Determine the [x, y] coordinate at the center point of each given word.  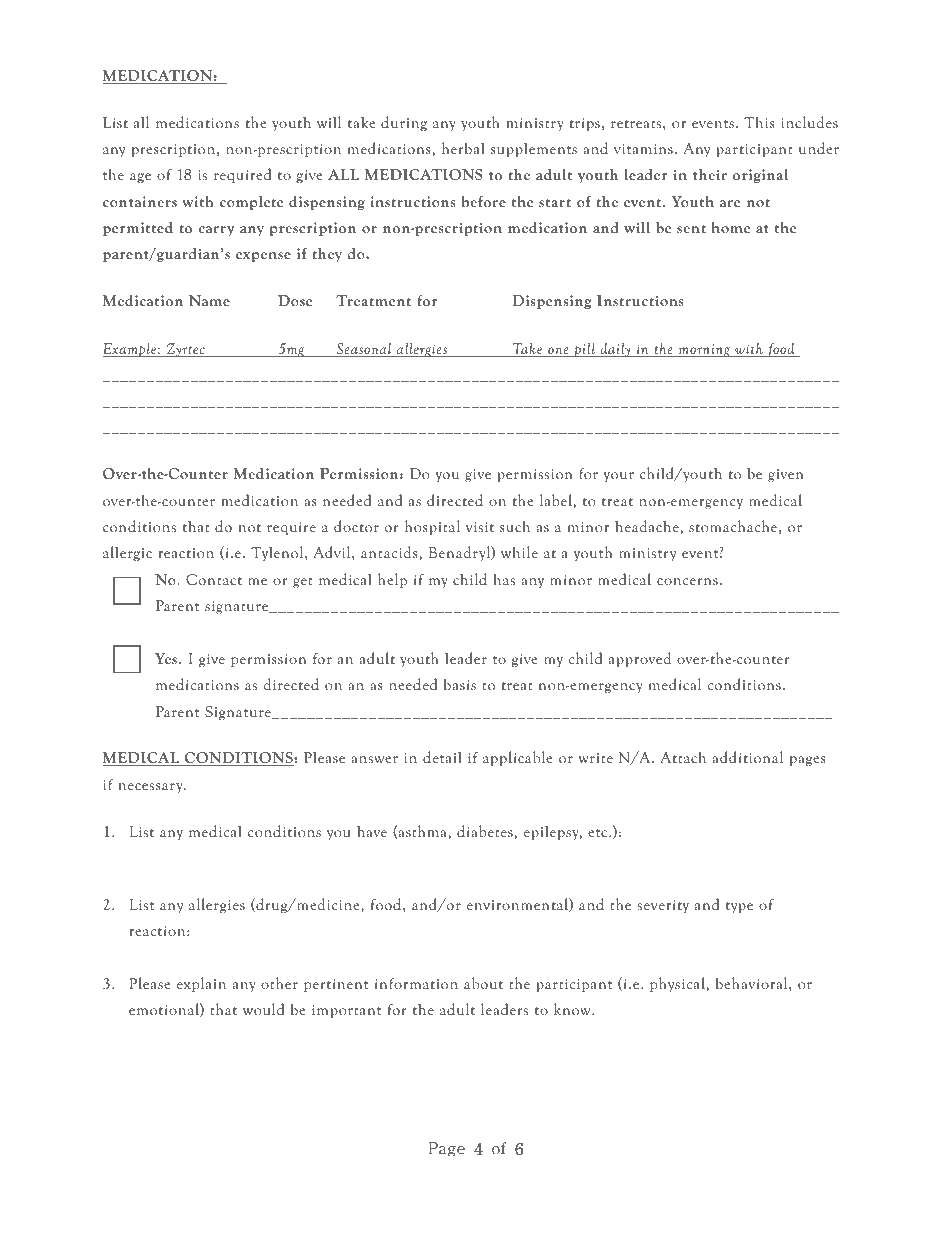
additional [747, 757]
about [483, 983]
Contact [214, 580]
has [504, 579]
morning [704, 350]
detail [442, 757]
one [558, 352]
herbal [463, 148]
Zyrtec [186, 350]
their [710, 174]
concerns [687, 581]
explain [201, 984]
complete [251, 203]
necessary [151, 788]
